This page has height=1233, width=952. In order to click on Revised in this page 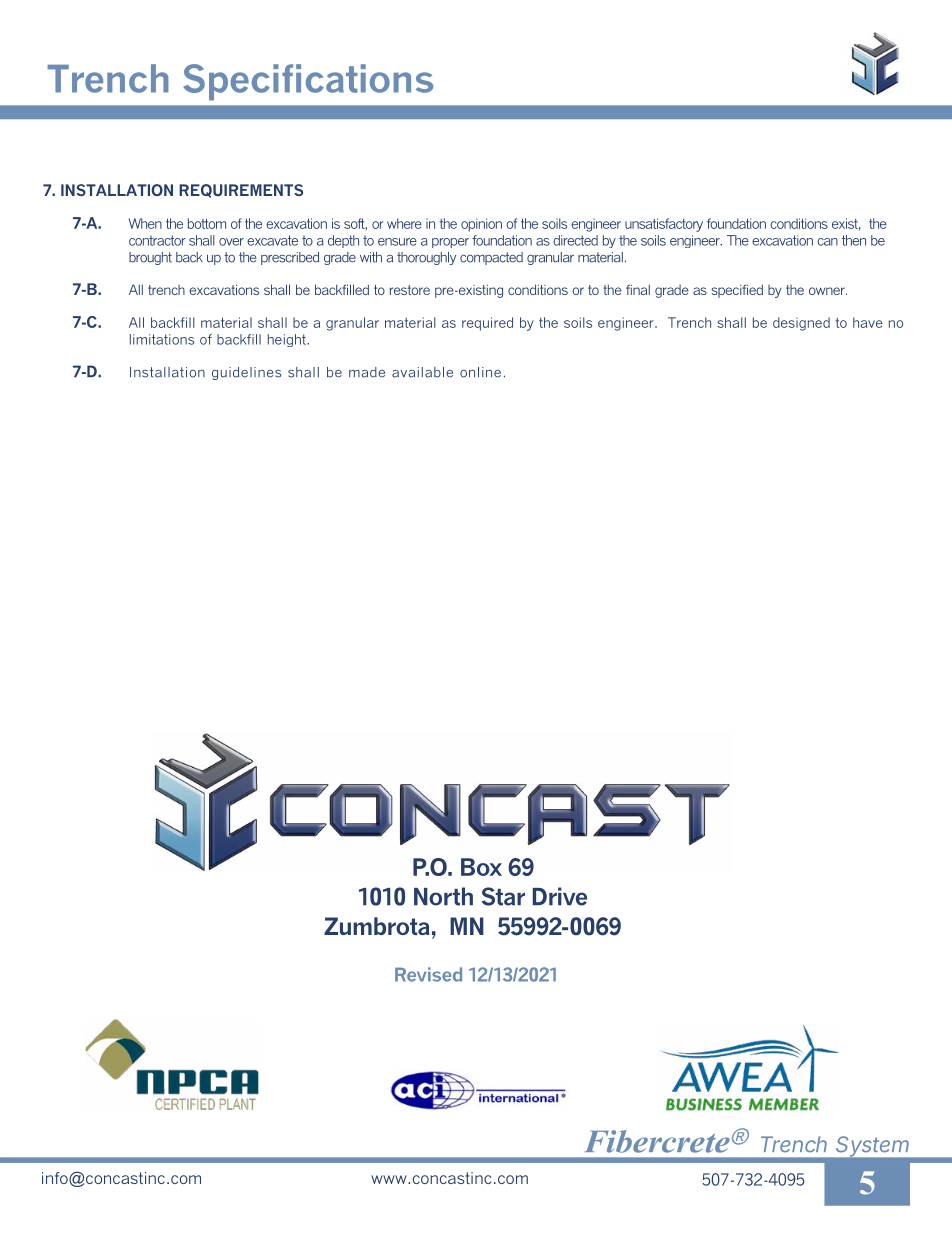, I will do `click(428, 974)`.
